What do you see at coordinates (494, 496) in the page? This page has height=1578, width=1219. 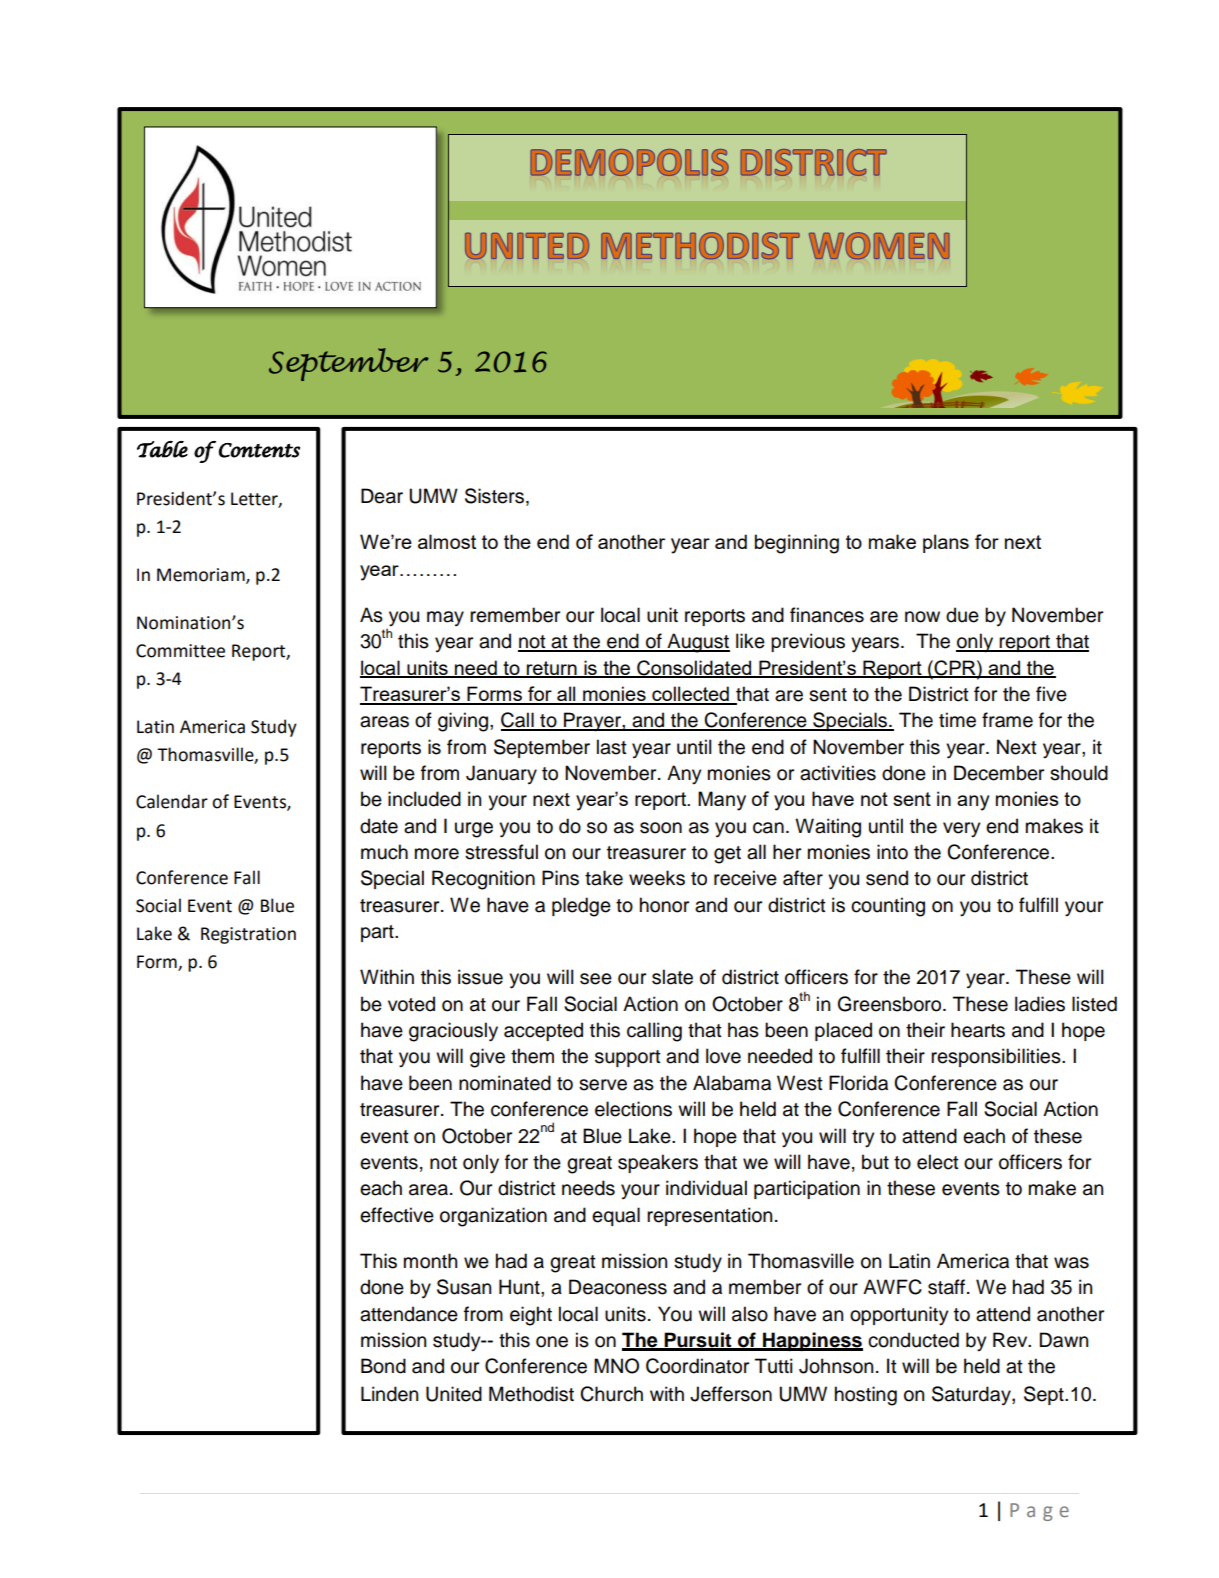 I see `Sisters` at bounding box center [494, 496].
